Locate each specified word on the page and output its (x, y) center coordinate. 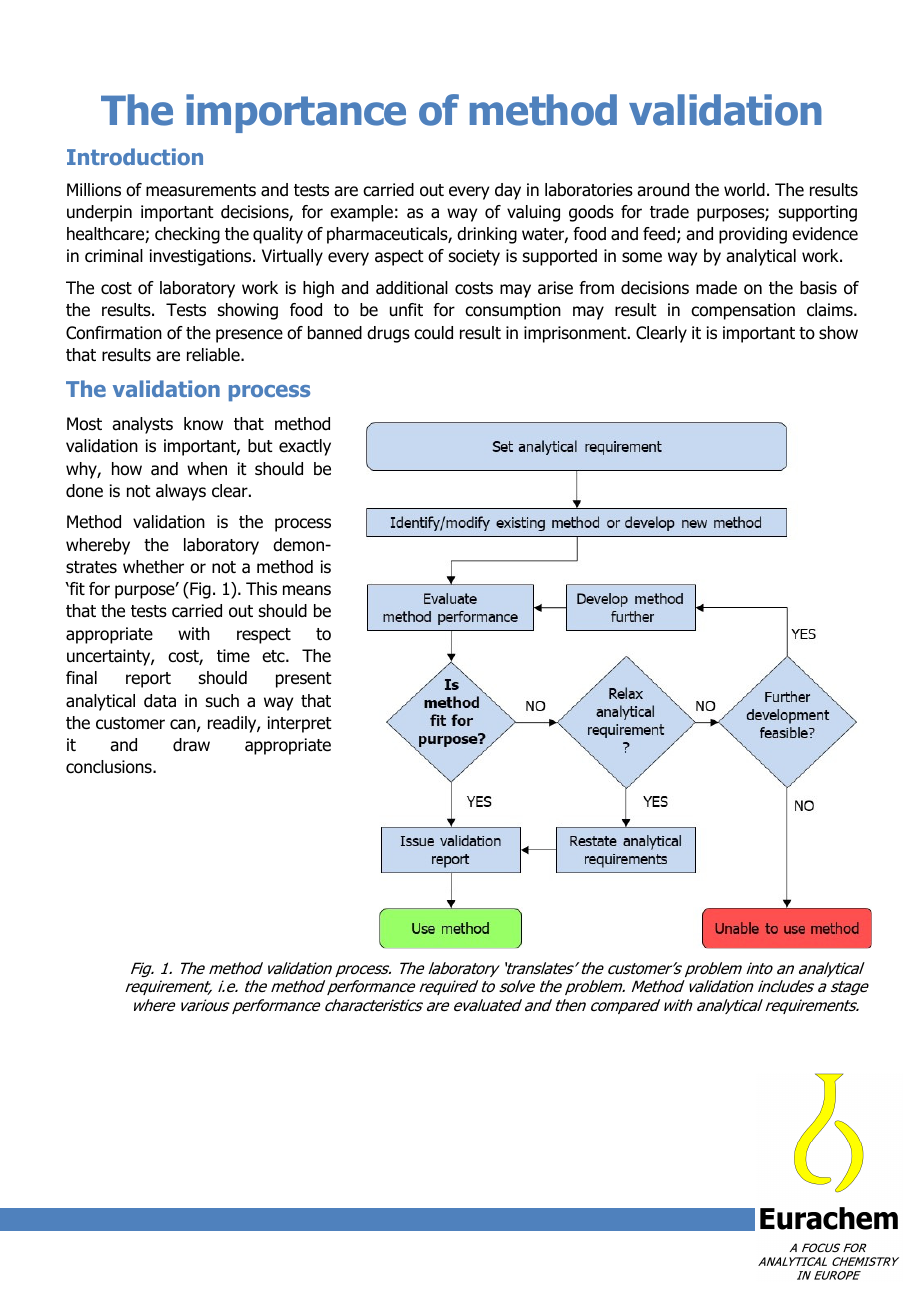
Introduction (135, 156)
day (508, 191)
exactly (305, 447)
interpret (300, 724)
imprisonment (576, 334)
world (744, 190)
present (304, 680)
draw (191, 745)
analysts (142, 425)
